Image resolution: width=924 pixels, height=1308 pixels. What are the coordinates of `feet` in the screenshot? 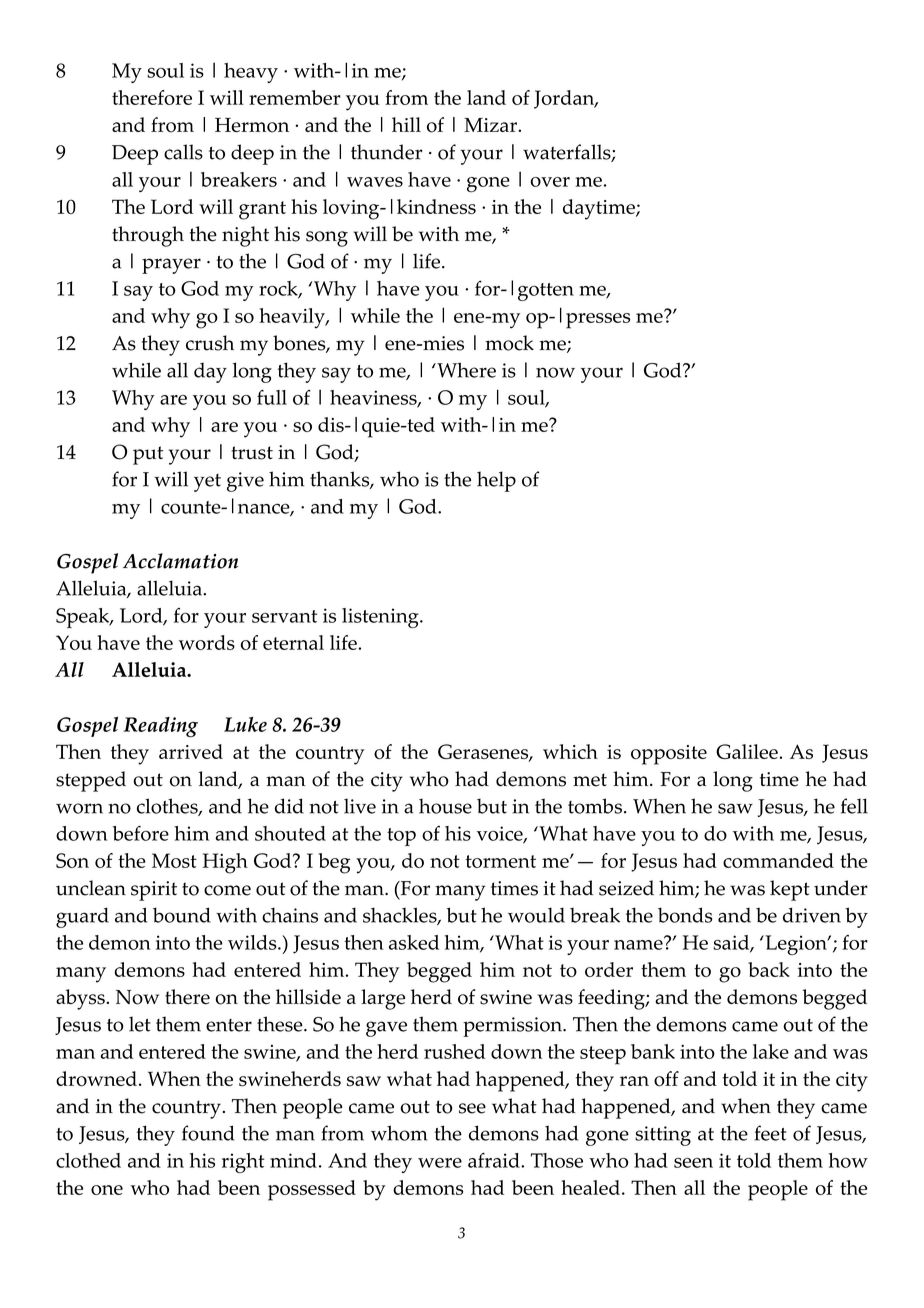 It's located at (770, 1133).
